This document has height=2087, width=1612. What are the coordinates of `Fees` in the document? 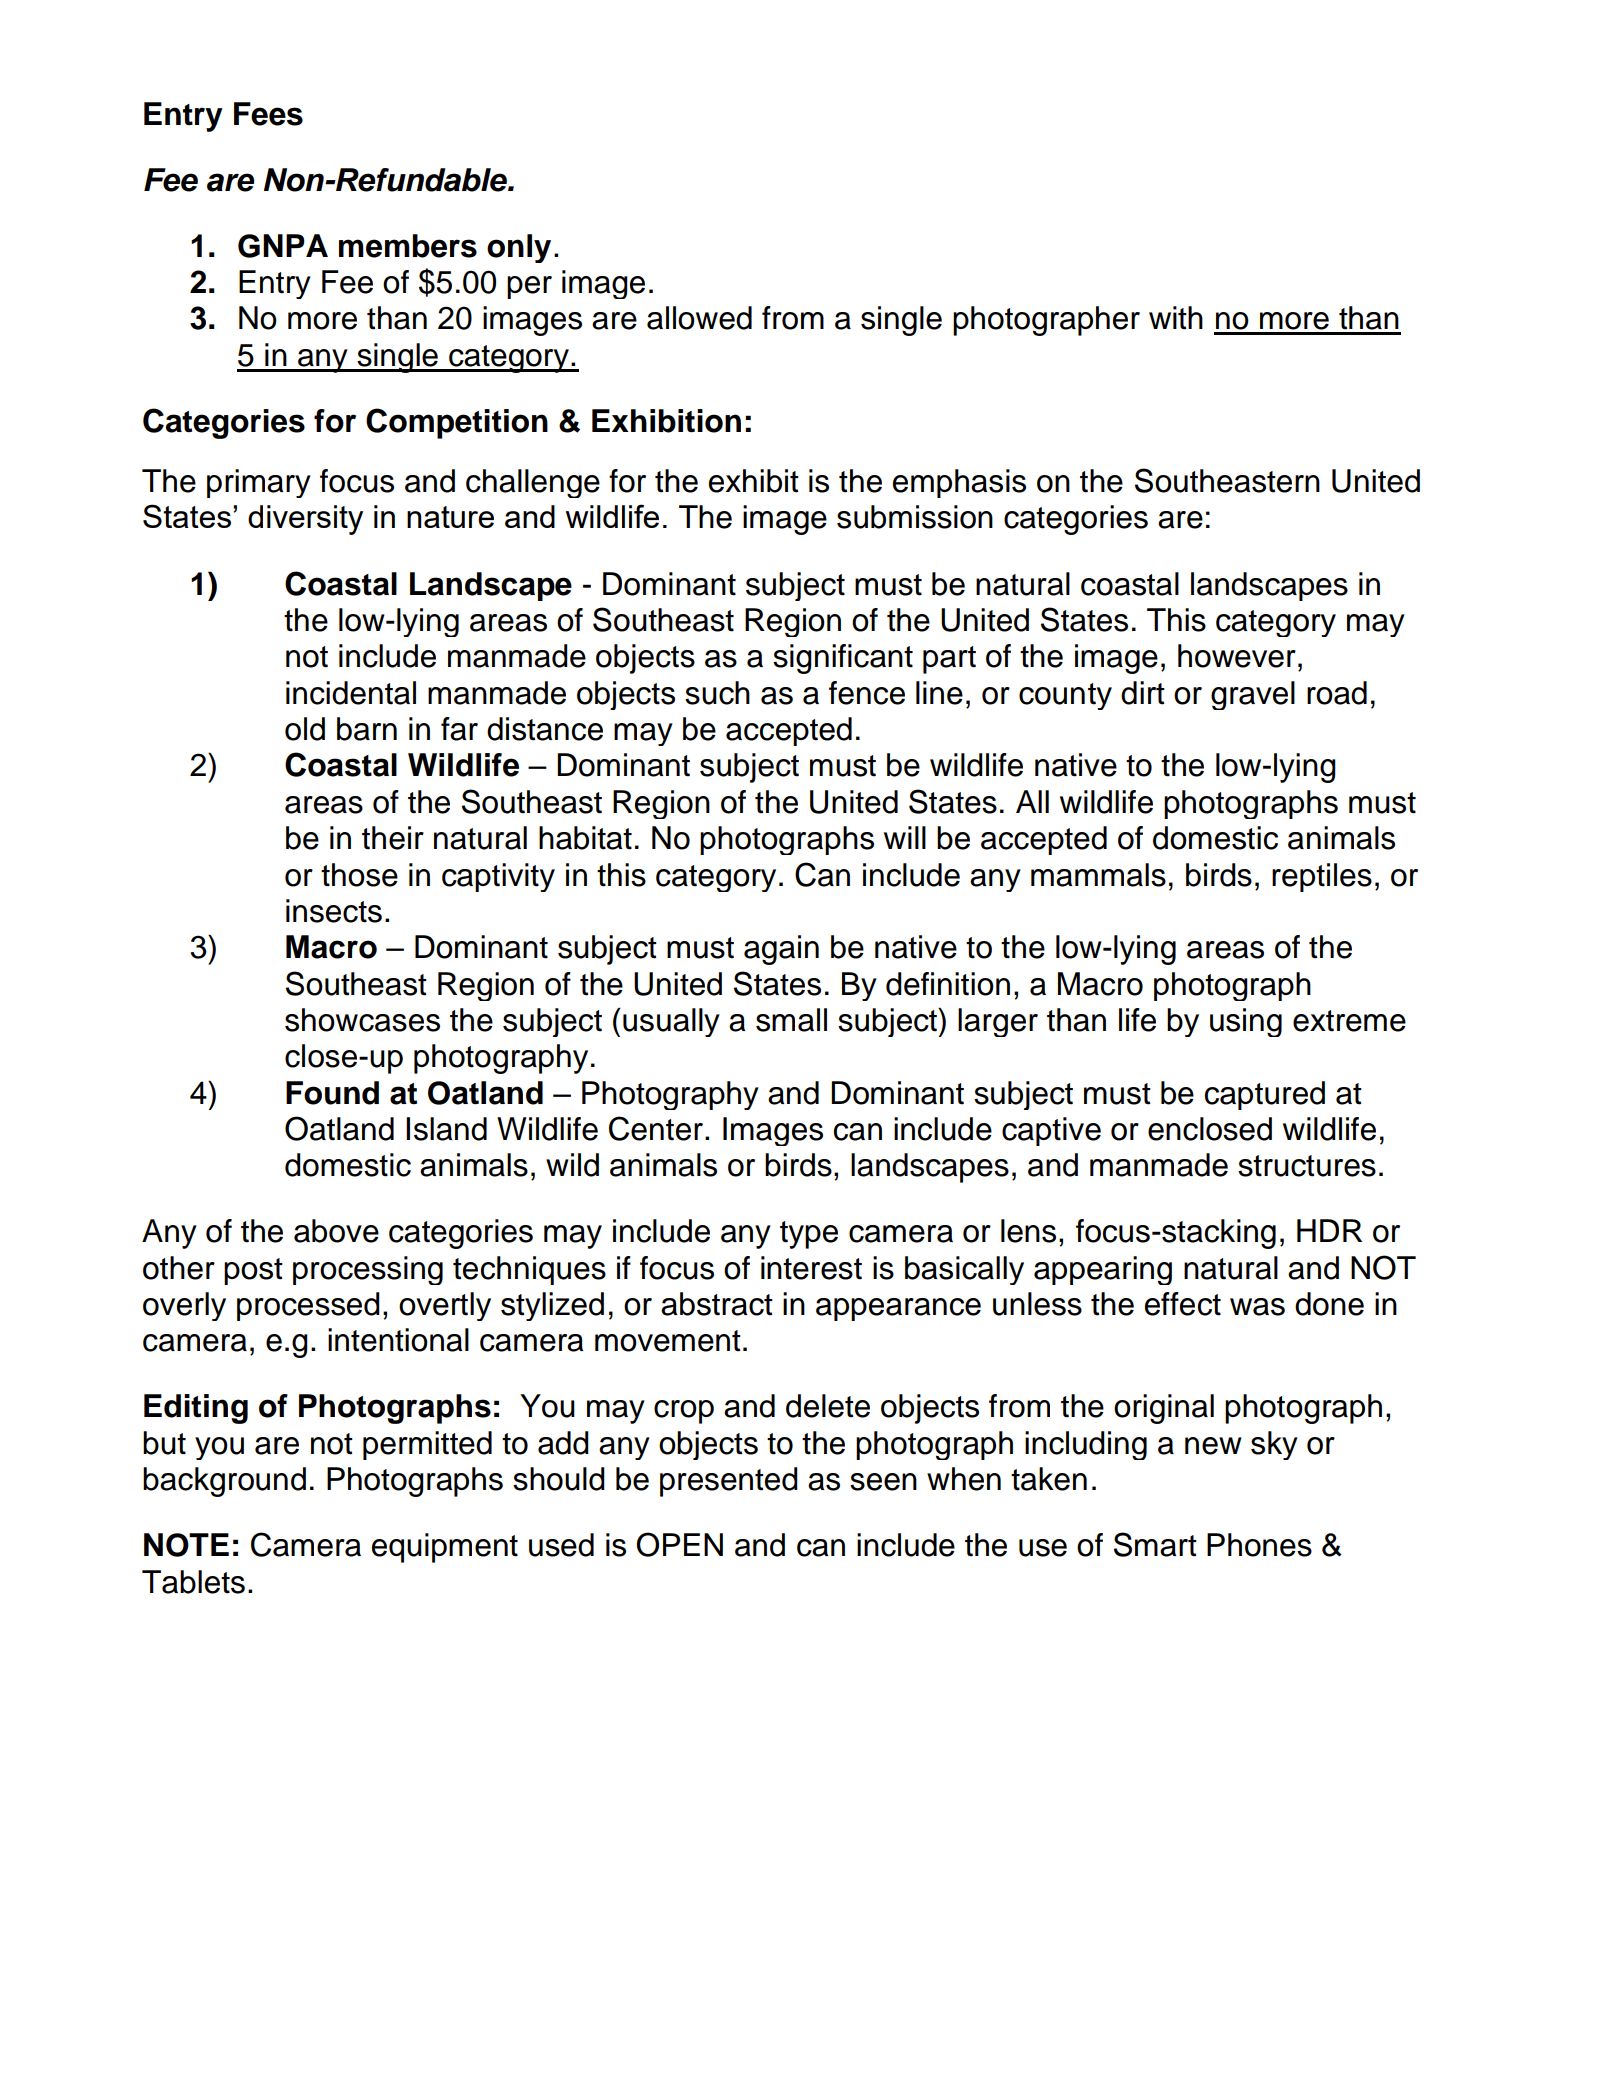 It's located at (268, 114).
